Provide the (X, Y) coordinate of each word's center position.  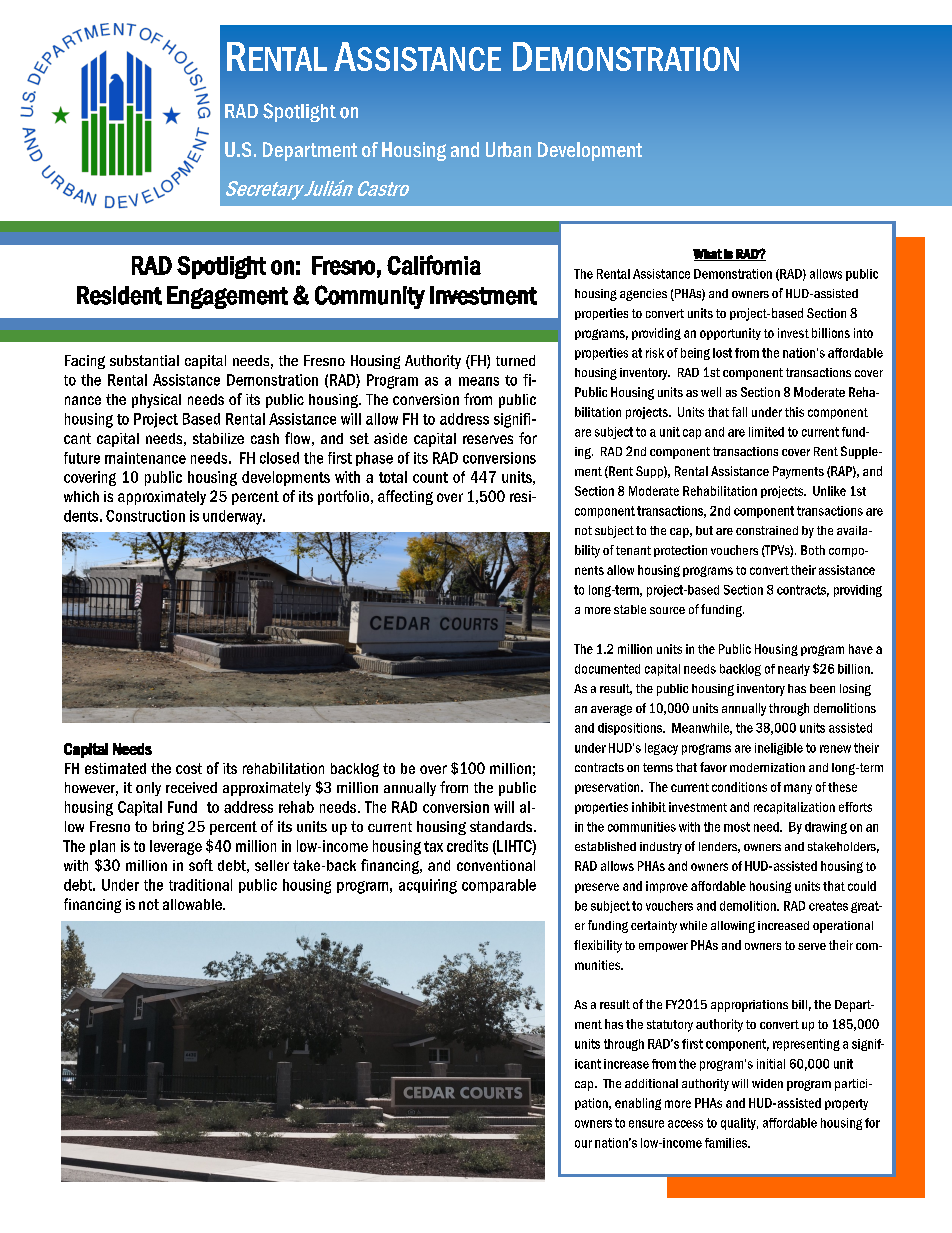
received (191, 787)
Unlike (829, 491)
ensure (646, 1124)
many (798, 789)
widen (767, 1083)
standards (502, 826)
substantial (144, 360)
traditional (200, 885)
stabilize (218, 438)
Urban (508, 149)
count (430, 477)
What (708, 255)
